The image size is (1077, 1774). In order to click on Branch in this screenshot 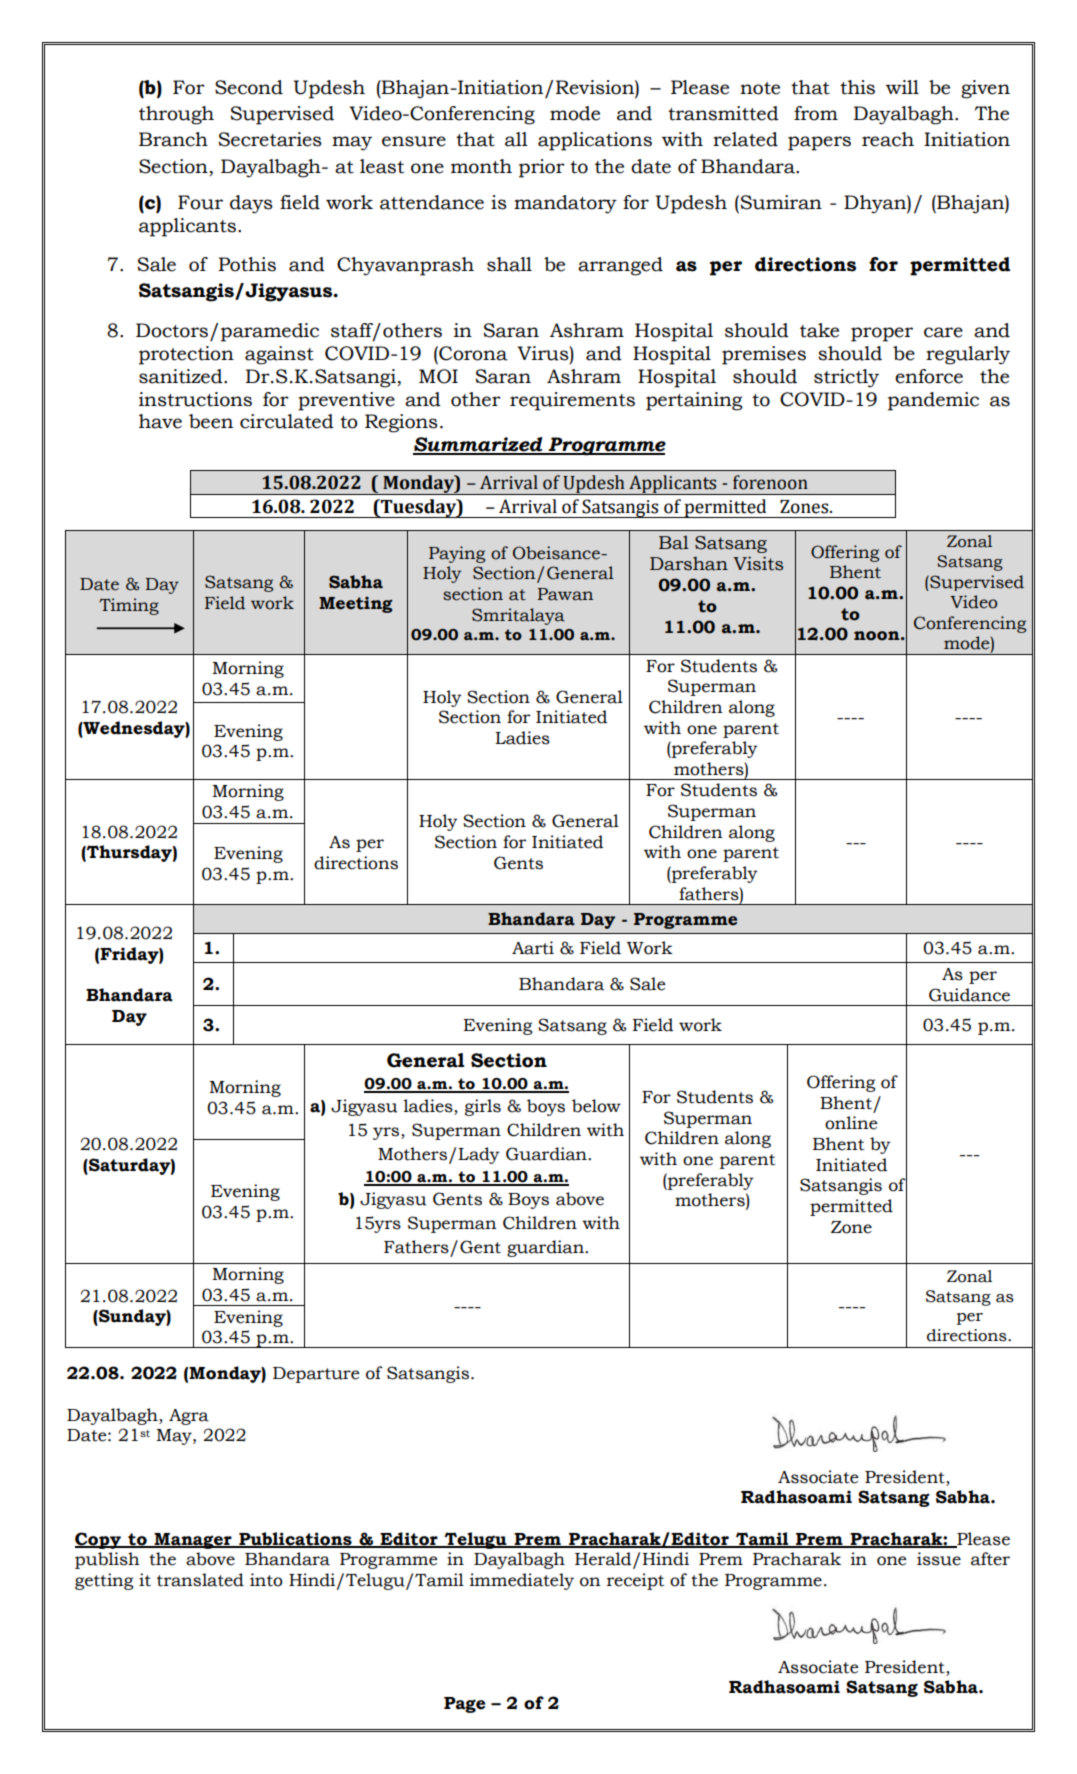, I will do `click(173, 139)`.
